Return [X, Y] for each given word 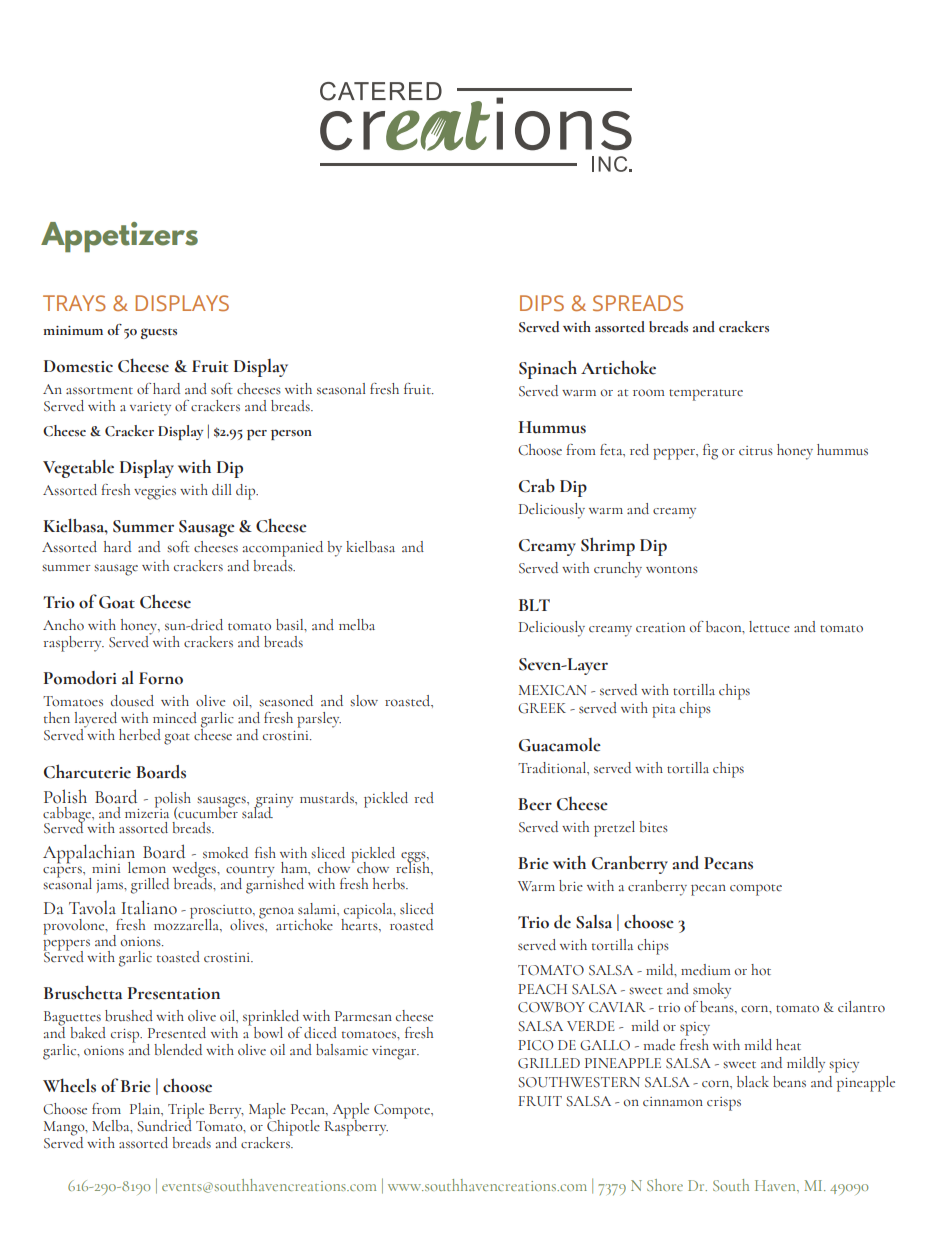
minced [175, 718]
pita [664, 711]
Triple [185, 1112]
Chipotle [293, 1127]
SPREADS [638, 303]
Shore [665, 1185]
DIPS [542, 303]
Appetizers [119, 237]
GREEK [542, 708]
